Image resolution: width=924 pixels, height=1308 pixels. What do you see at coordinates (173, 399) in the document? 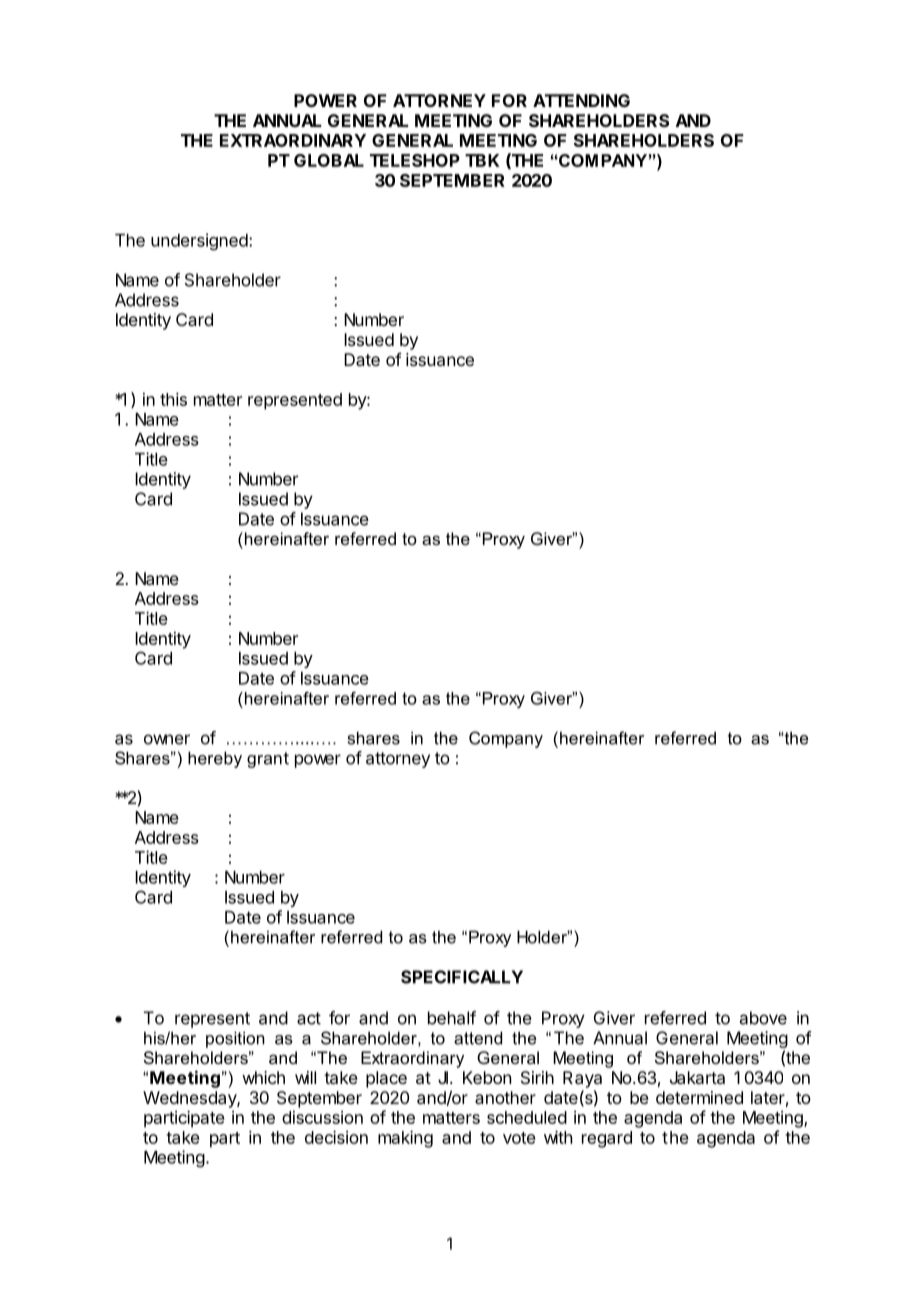
I see `this` at bounding box center [173, 399].
